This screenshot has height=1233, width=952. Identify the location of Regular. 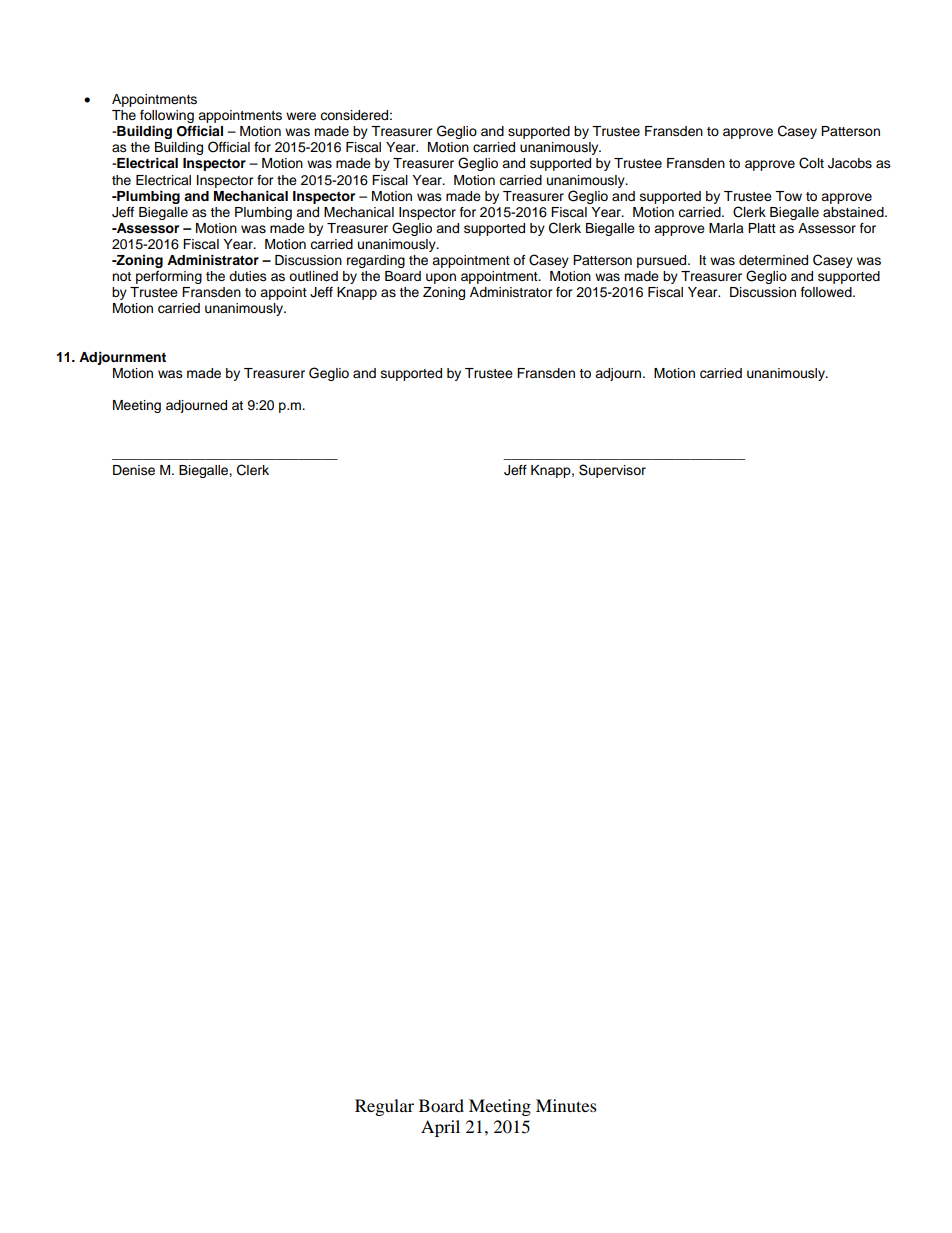
(384, 1107).
